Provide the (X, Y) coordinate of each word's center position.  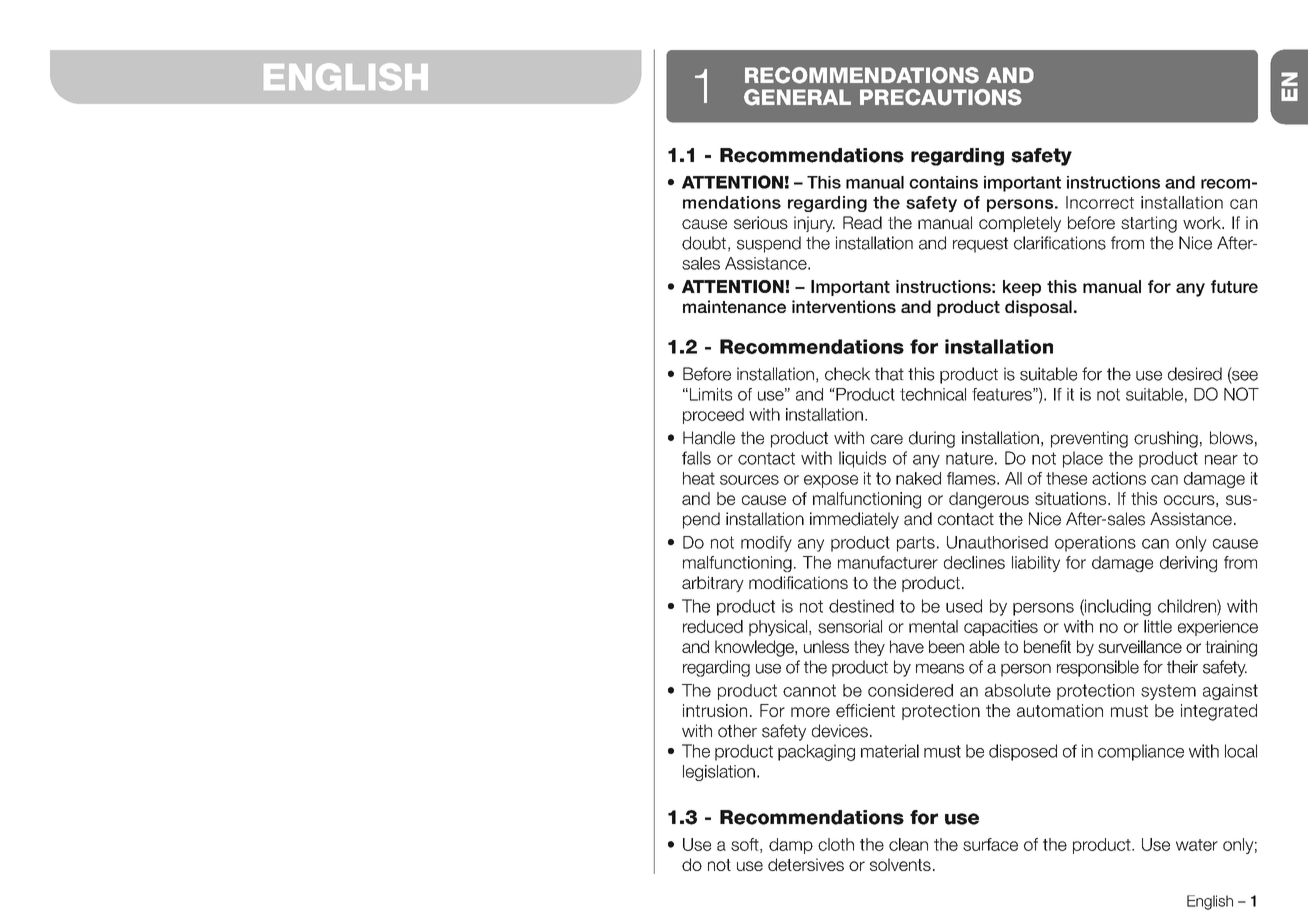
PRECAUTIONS (941, 97)
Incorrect (1100, 202)
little (1158, 626)
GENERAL (797, 97)
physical (779, 628)
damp (791, 846)
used (964, 606)
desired (1195, 374)
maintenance (734, 306)
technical (933, 394)
